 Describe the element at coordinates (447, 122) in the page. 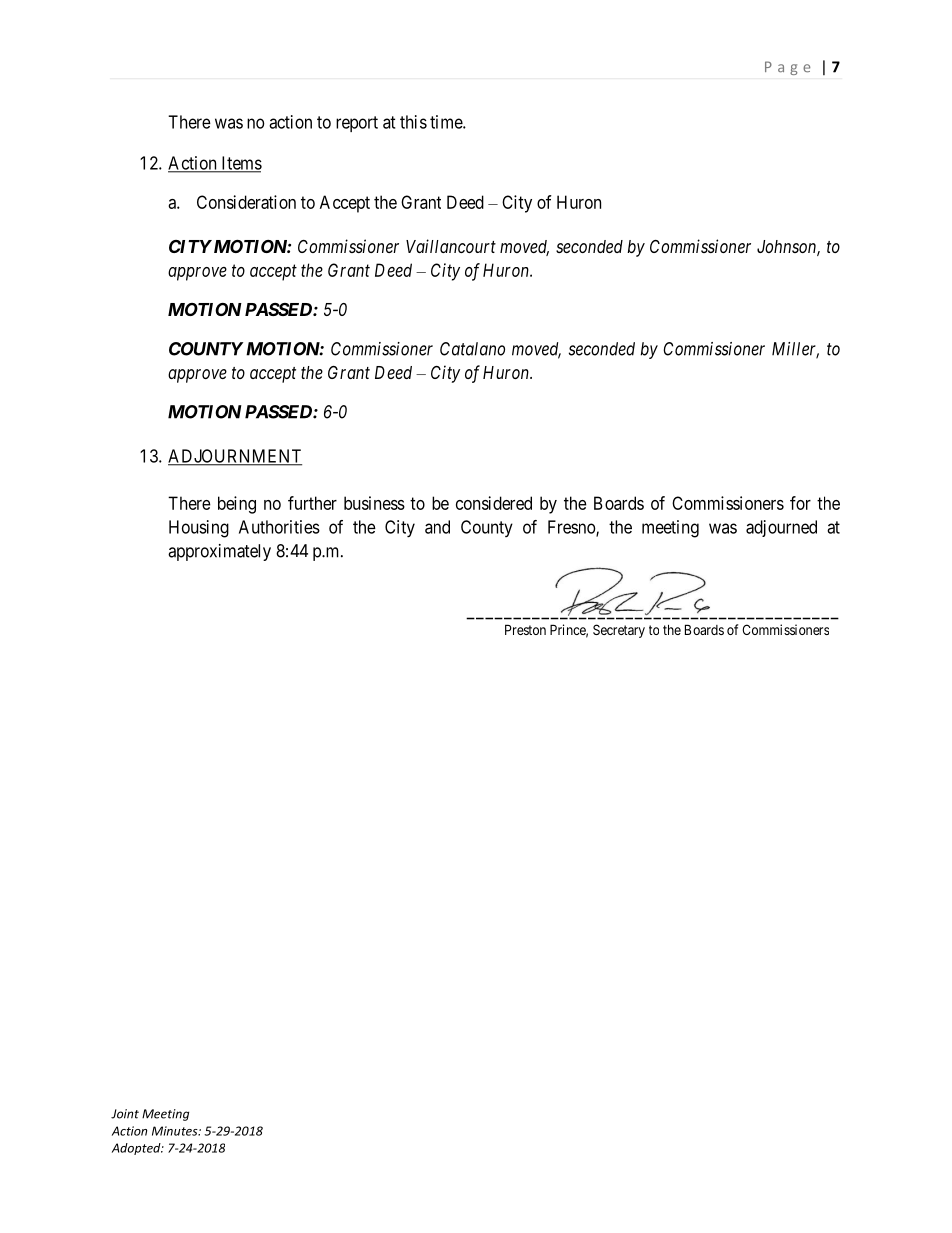

I see `time` at that location.
